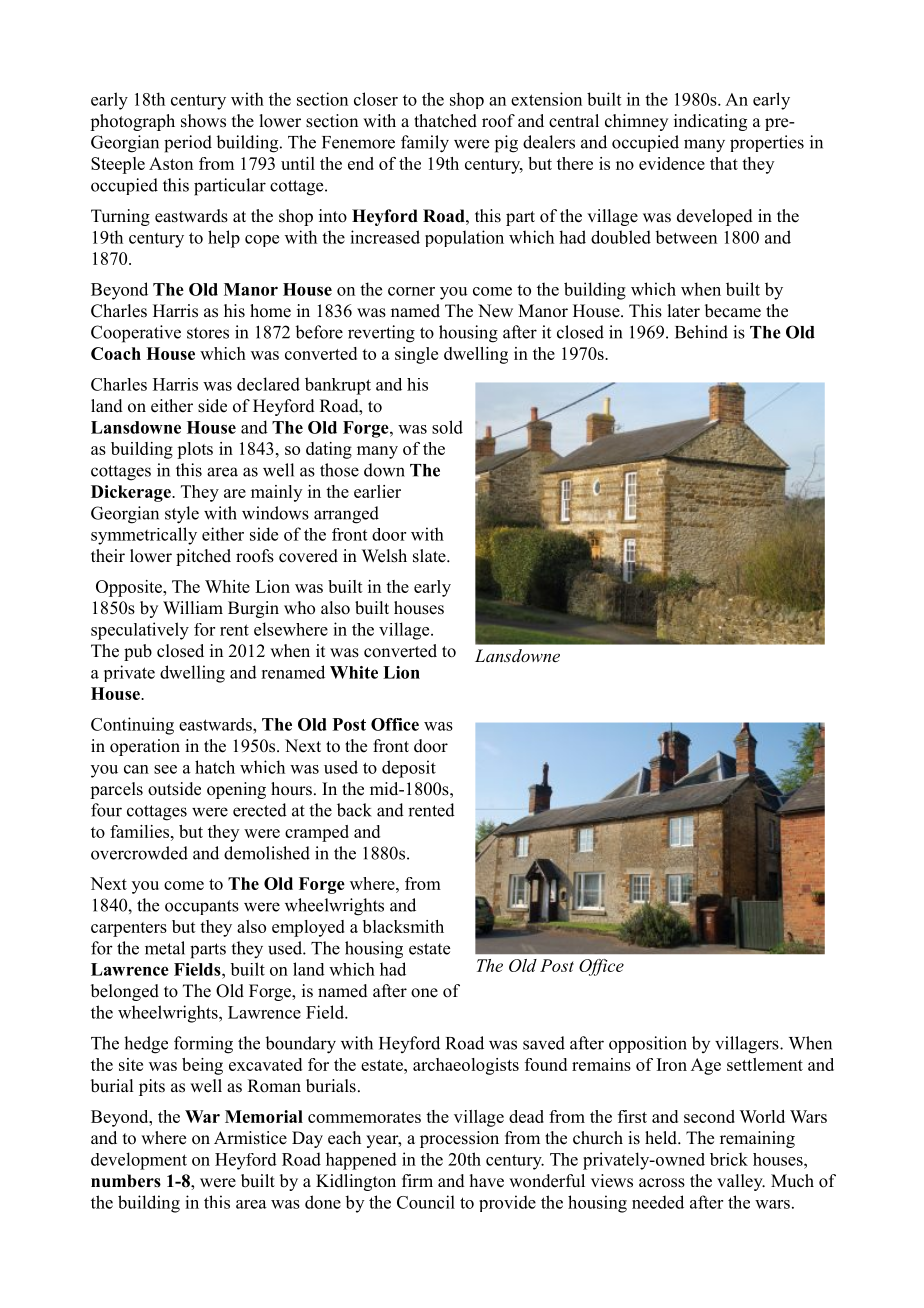 Image resolution: width=924 pixels, height=1308 pixels. What do you see at coordinates (729, 1159) in the screenshot?
I see `brick` at bounding box center [729, 1159].
